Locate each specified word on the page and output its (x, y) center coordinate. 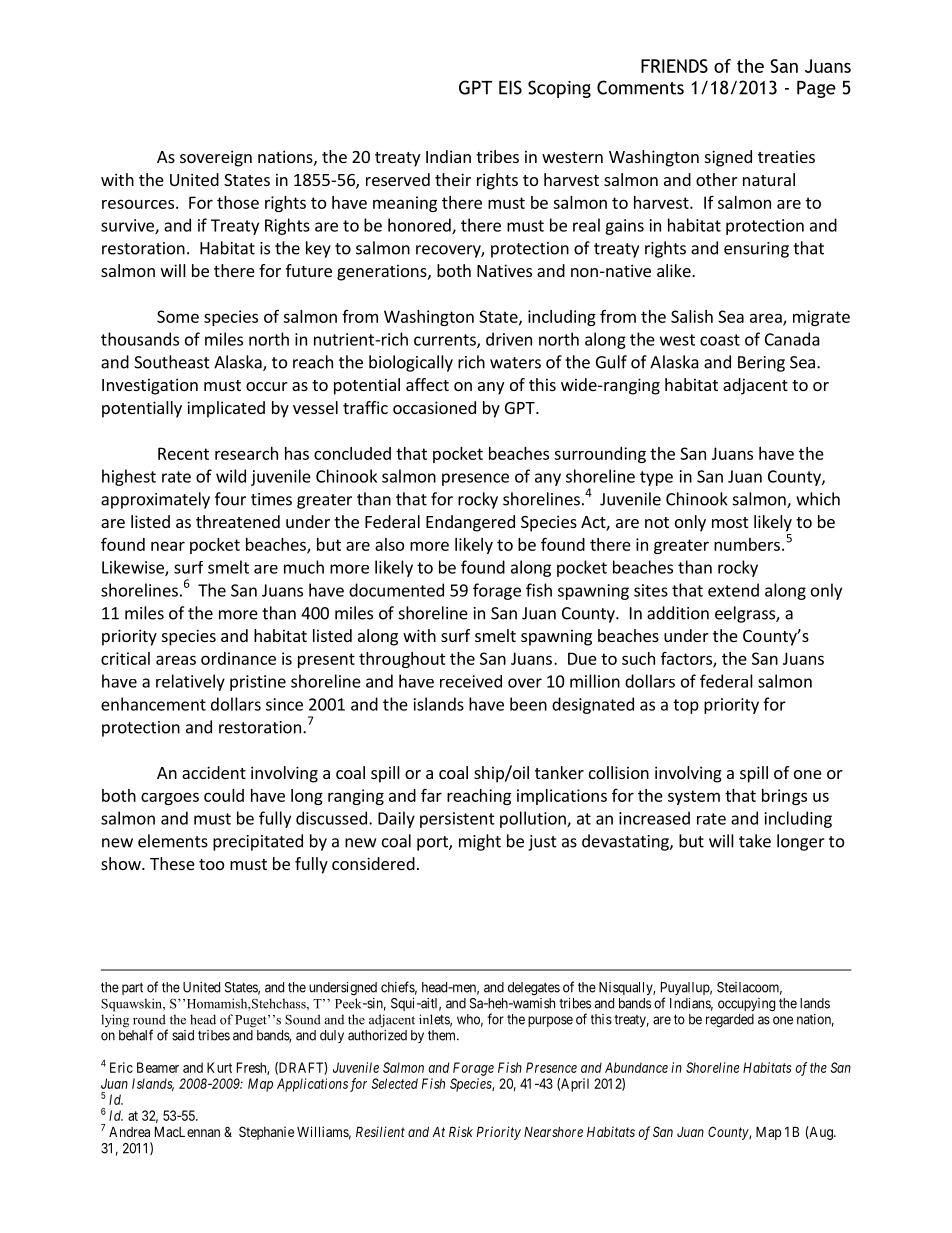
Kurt (219, 1067)
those (238, 202)
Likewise (134, 568)
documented (396, 590)
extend (733, 590)
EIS (510, 87)
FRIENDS (674, 66)
